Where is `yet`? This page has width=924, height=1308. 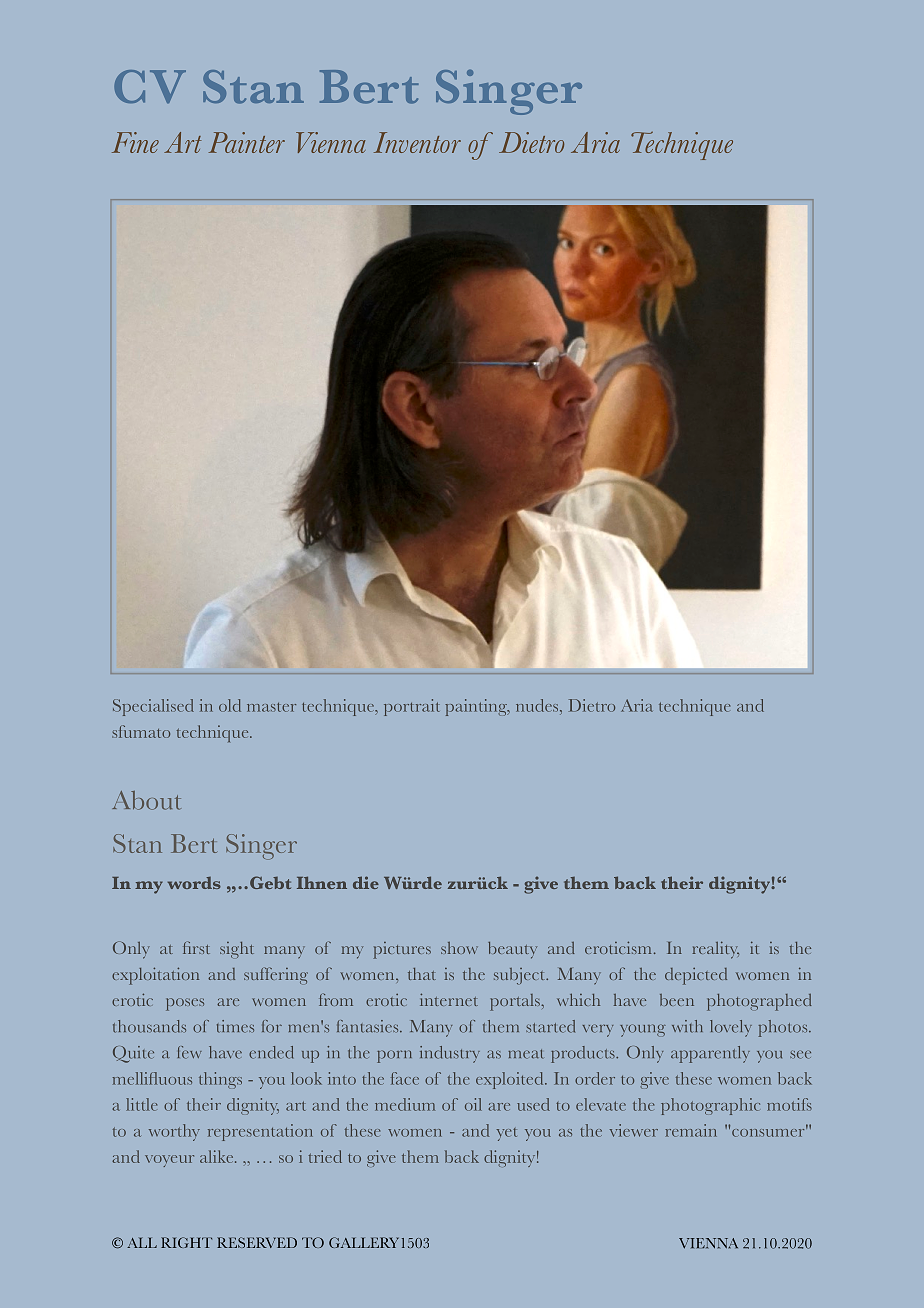 yet is located at coordinates (506, 1134).
